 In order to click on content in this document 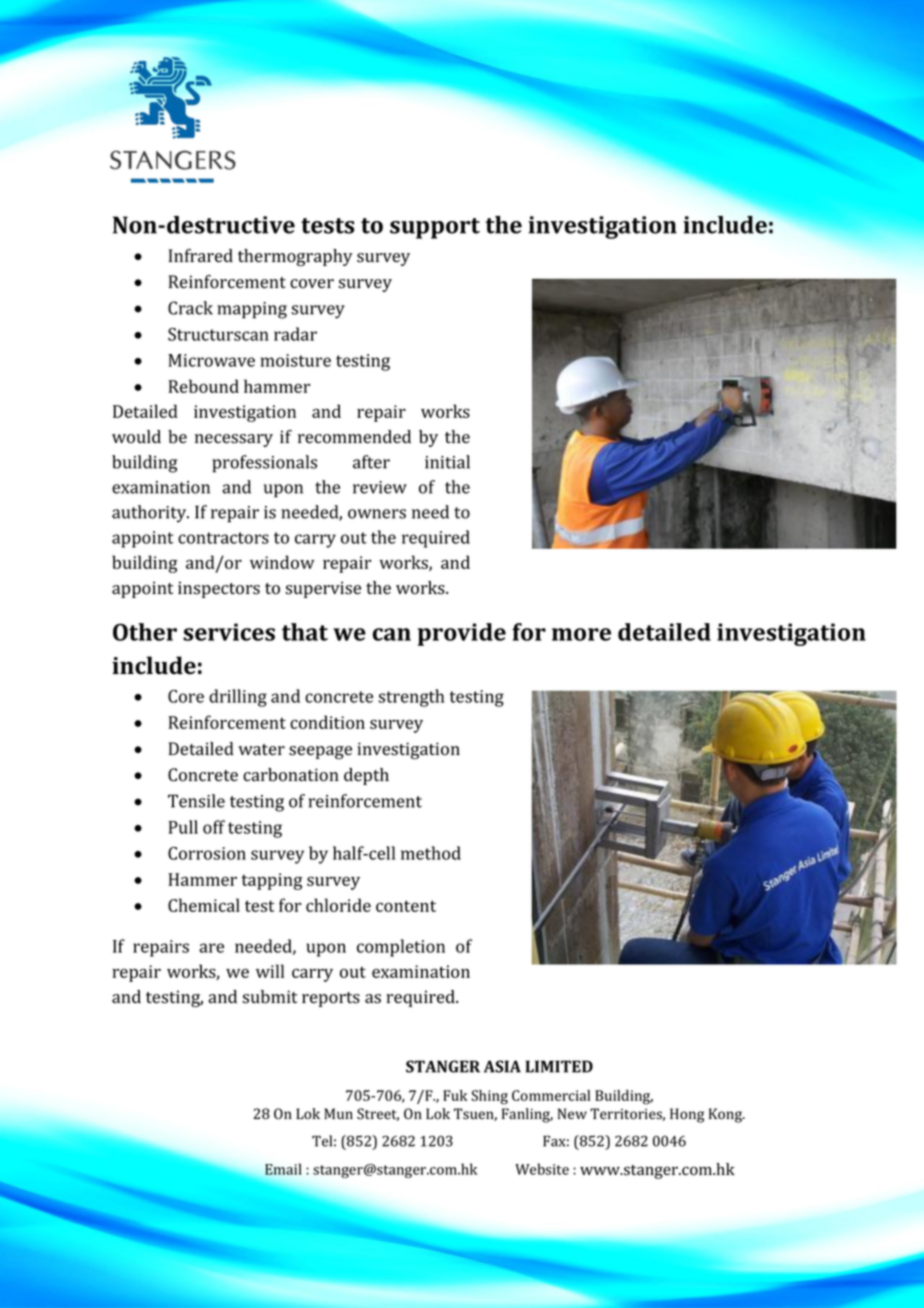, I will do `click(406, 906)`.
